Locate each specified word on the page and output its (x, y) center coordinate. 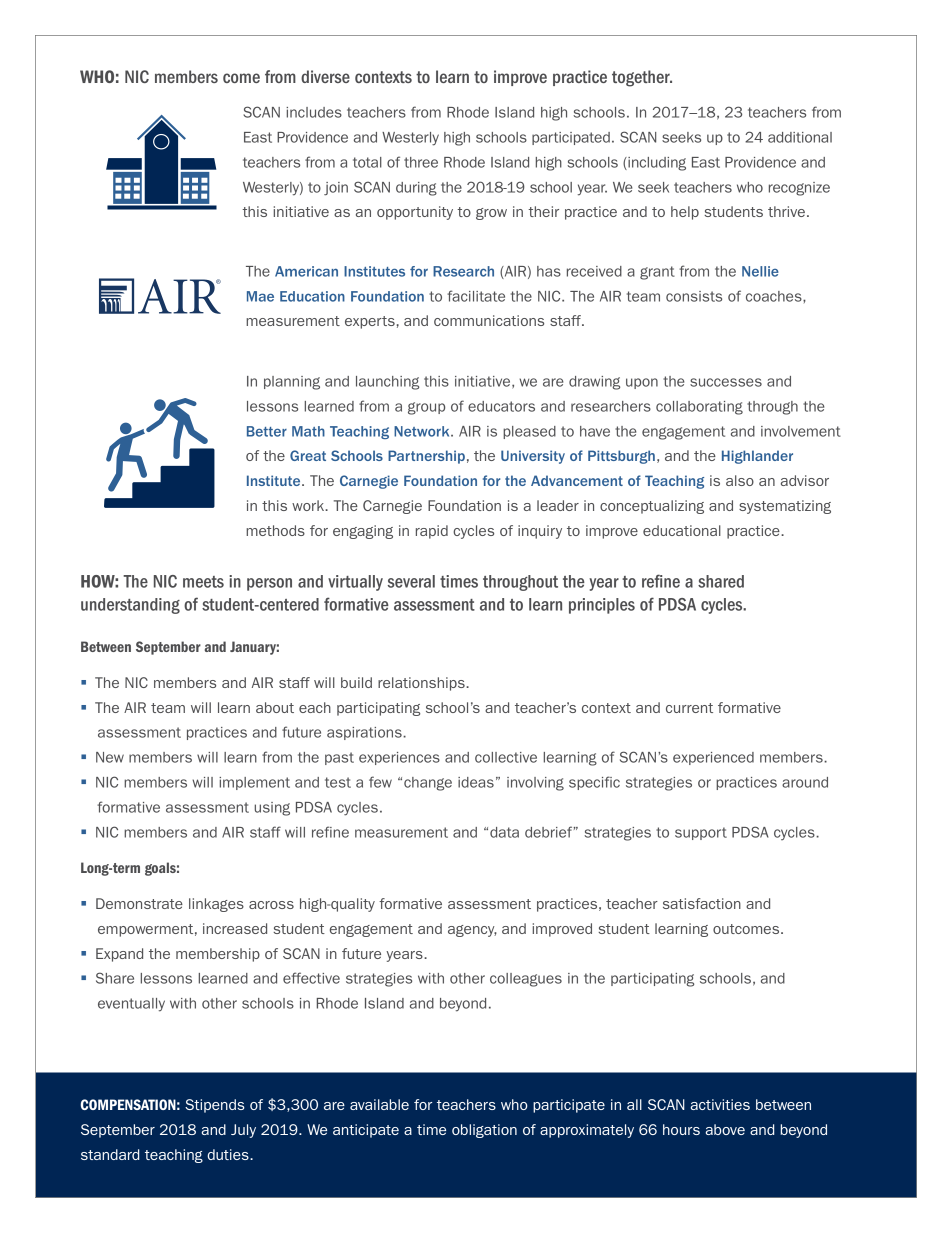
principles (602, 606)
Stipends (215, 1106)
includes (314, 112)
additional (800, 137)
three (421, 162)
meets (203, 582)
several (411, 581)
